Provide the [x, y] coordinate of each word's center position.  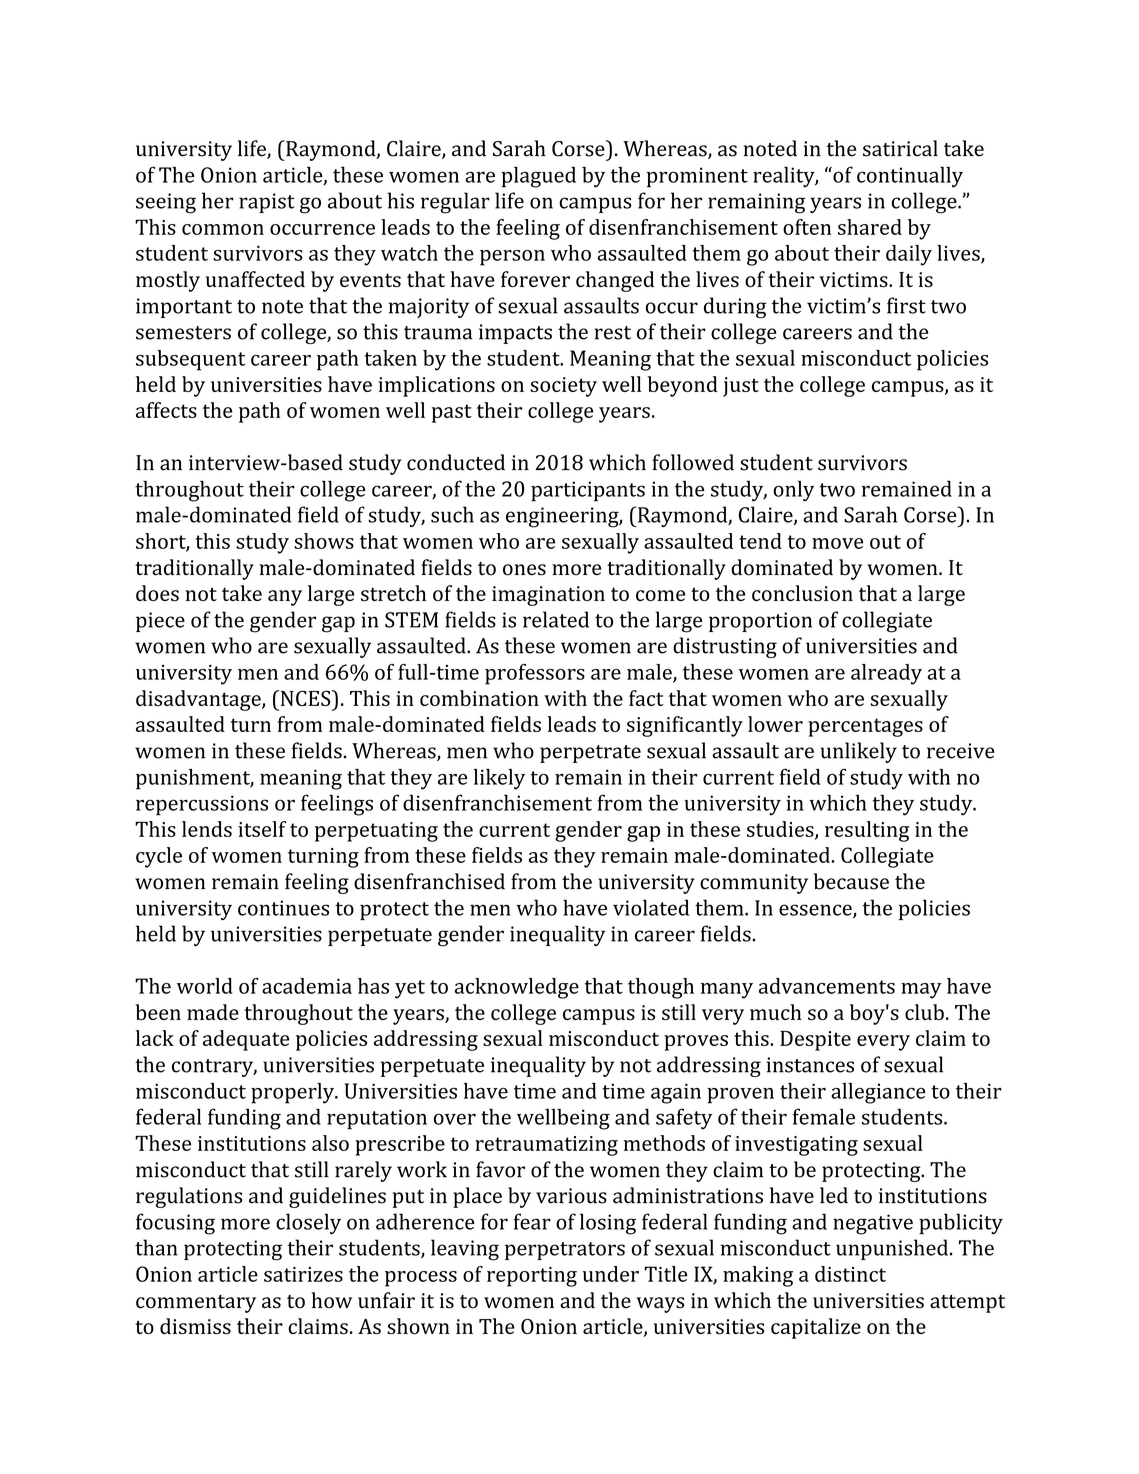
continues [283, 908]
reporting [532, 1277]
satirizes [303, 1274]
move [837, 543]
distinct [850, 1274]
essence [816, 911]
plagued [538, 177]
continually [910, 177]
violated [651, 907]
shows [324, 541]
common [223, 229]
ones [524, 570]
